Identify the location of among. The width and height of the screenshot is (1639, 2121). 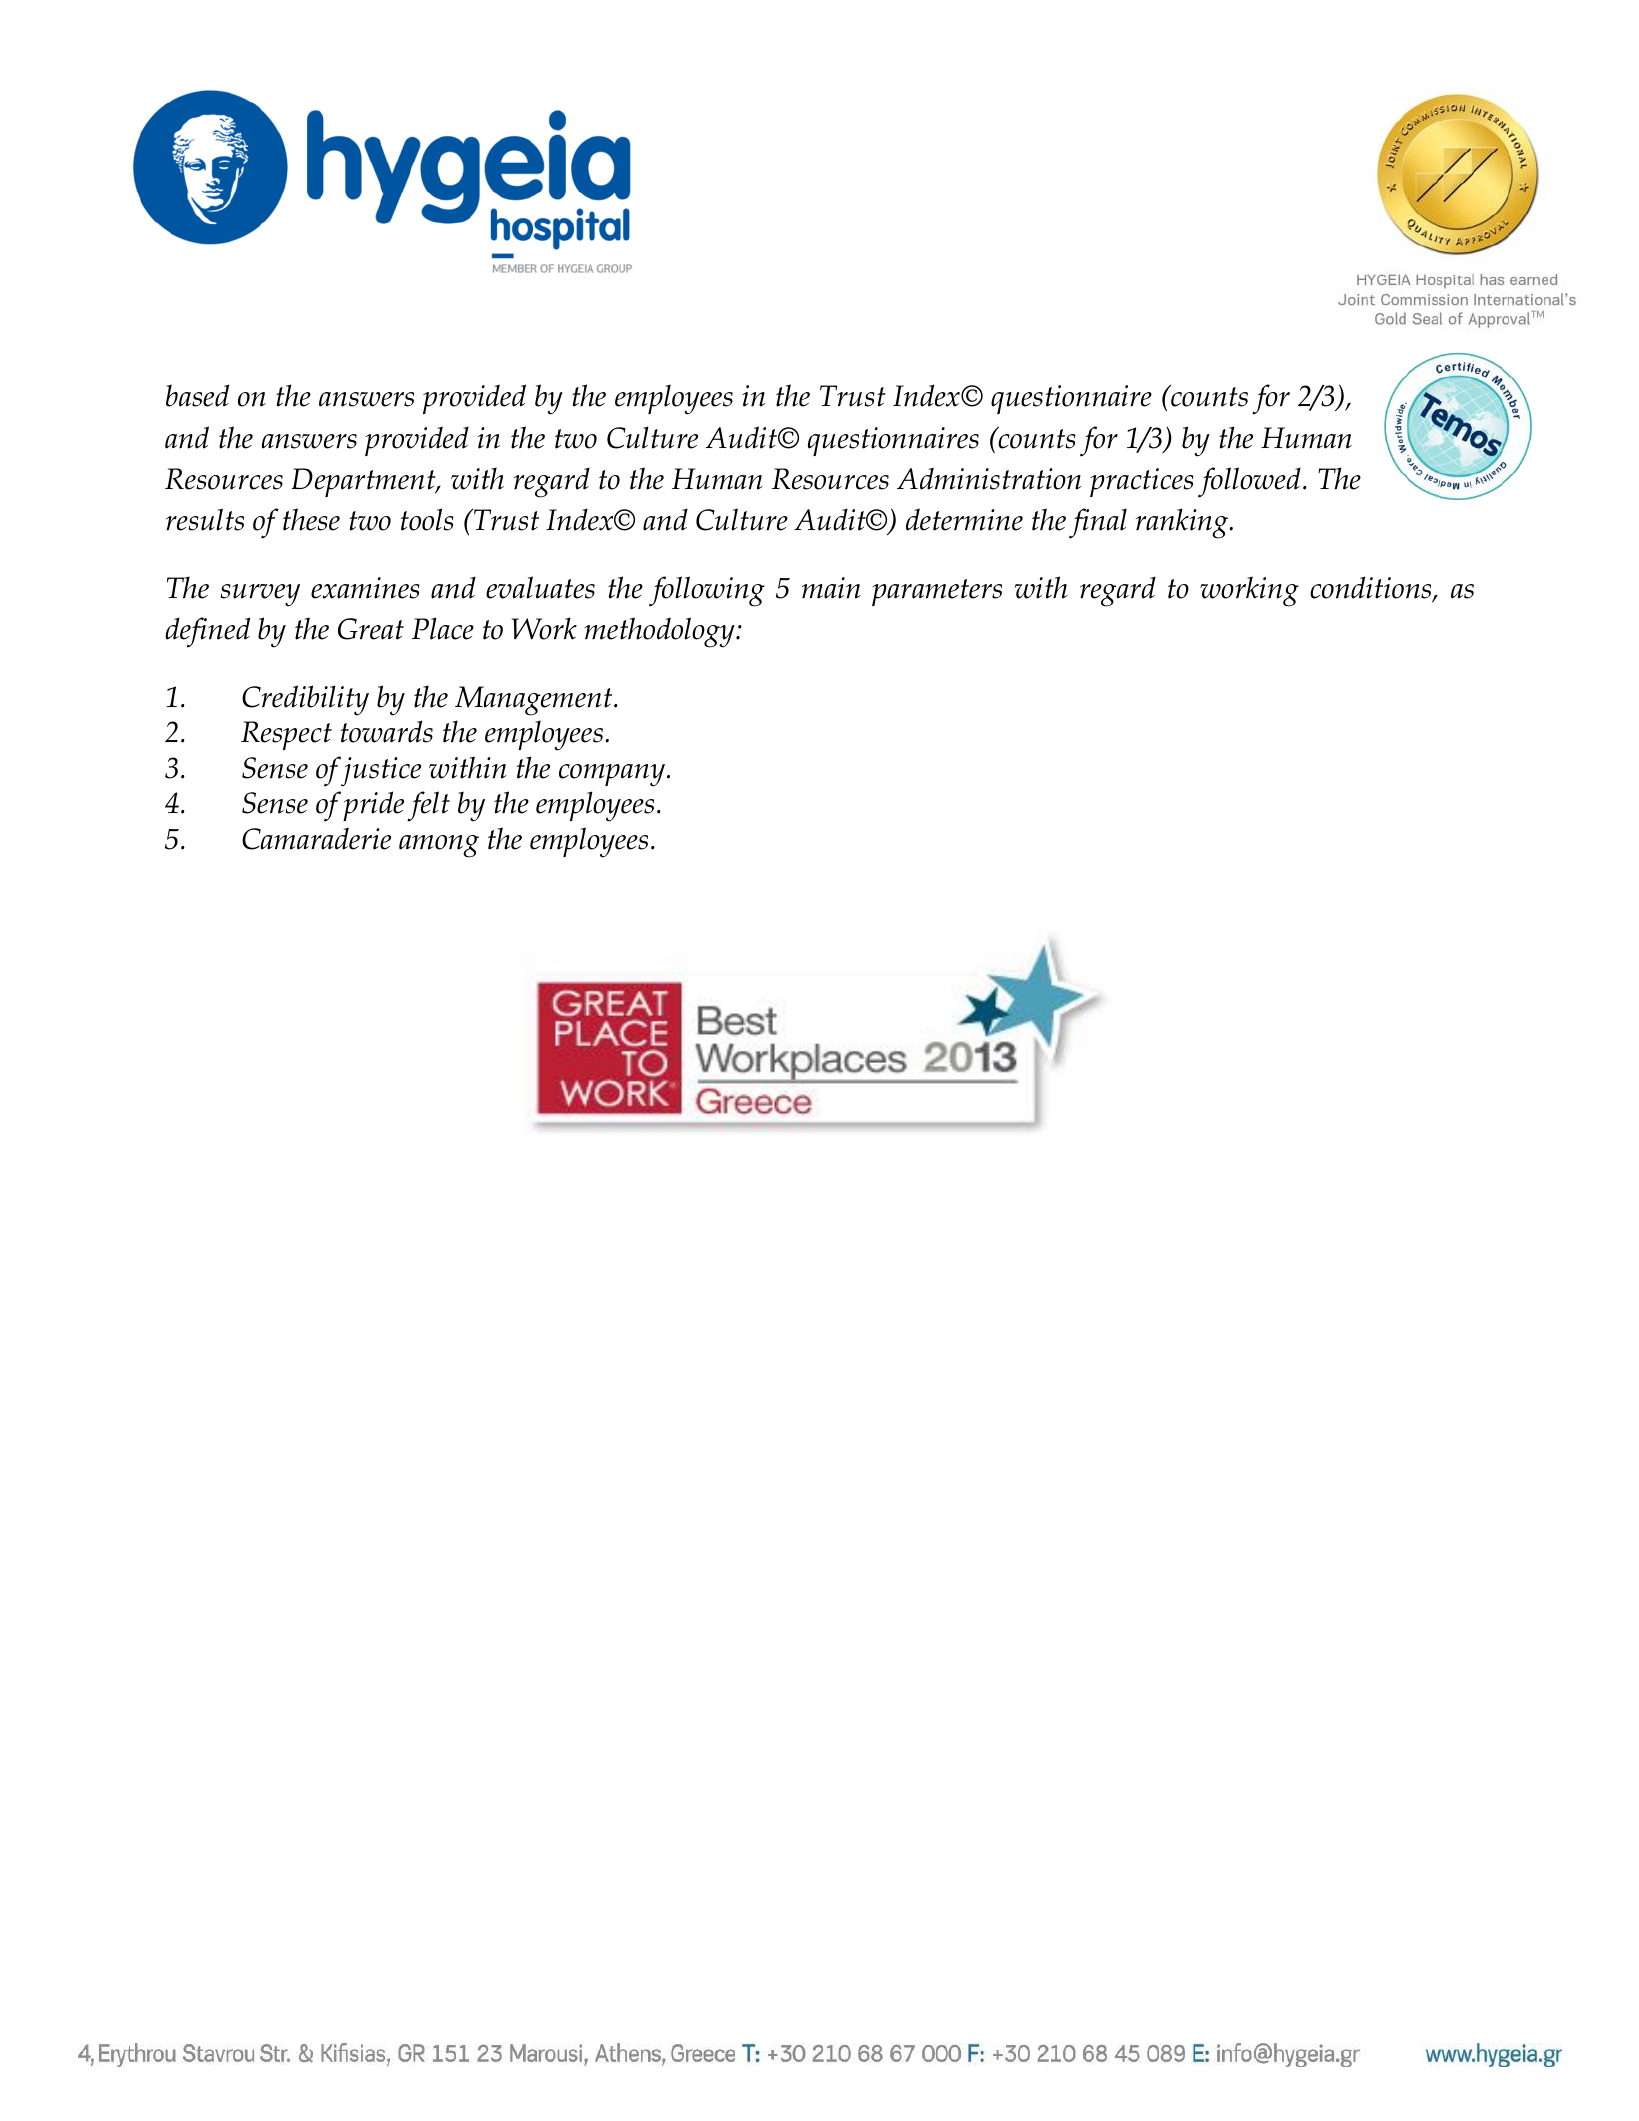
(439, 846).
